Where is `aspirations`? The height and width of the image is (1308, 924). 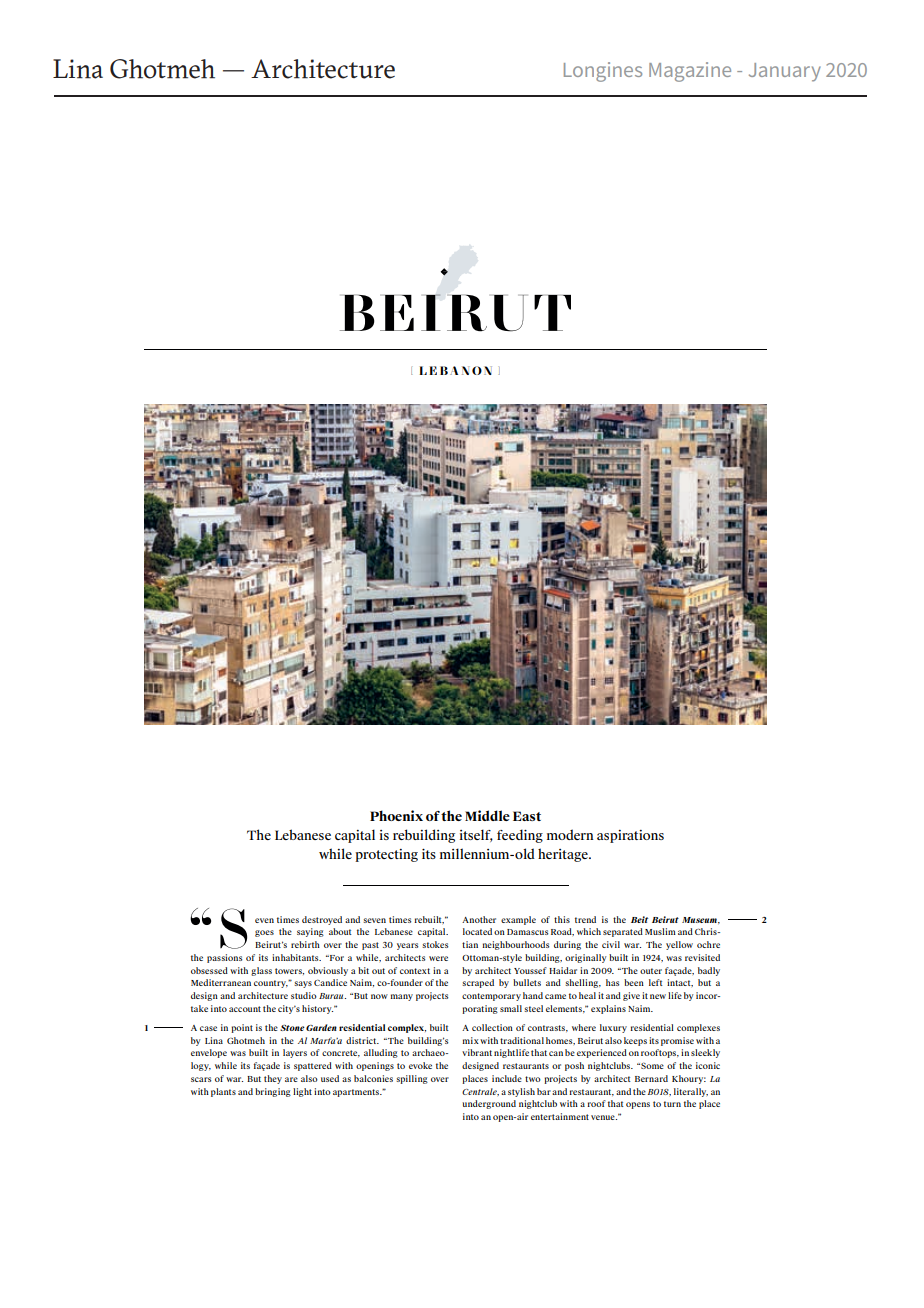 aspirations is located at coordinates (630, 836).
